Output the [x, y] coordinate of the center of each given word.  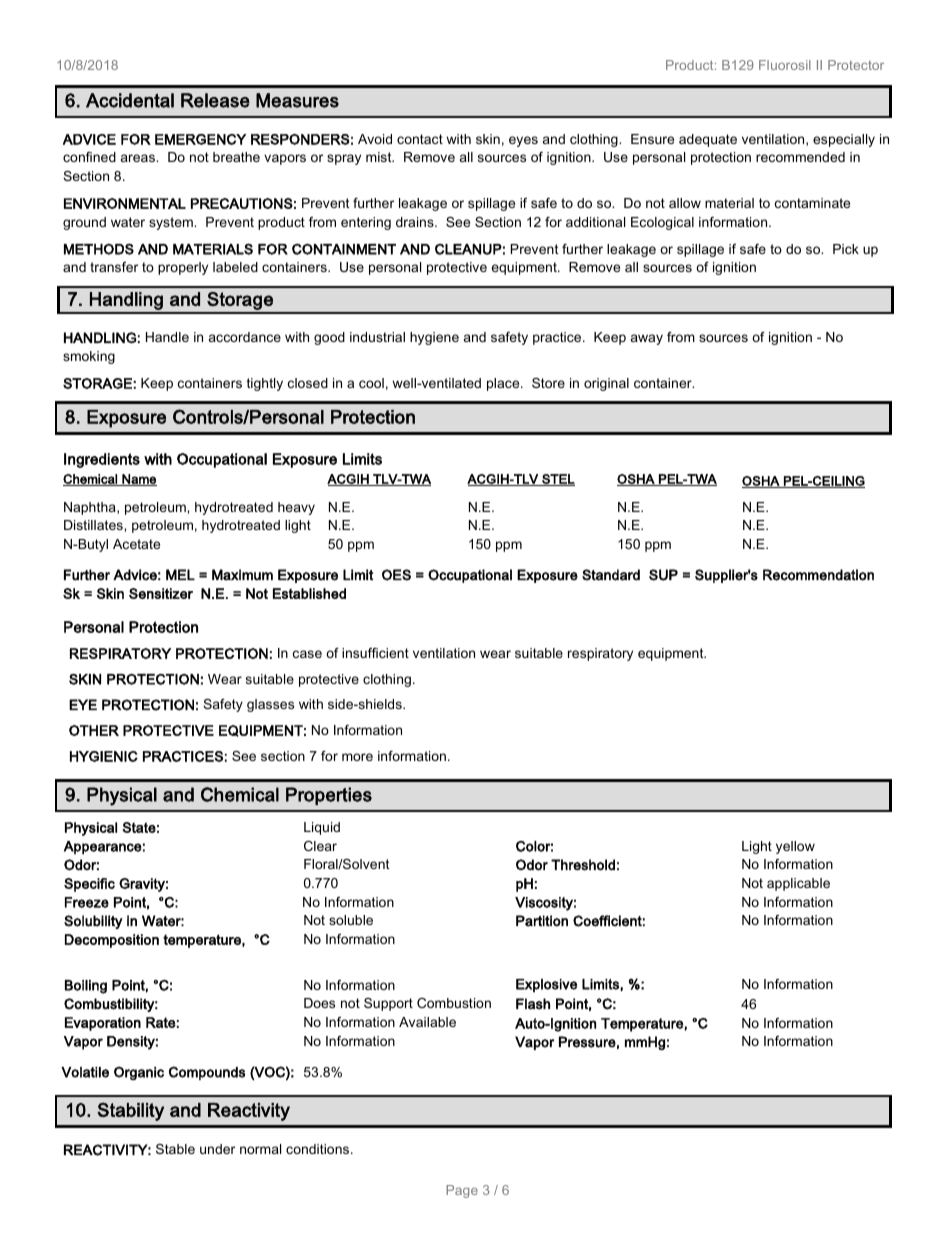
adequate [708, 140]
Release [215, 100]
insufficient [375, 653]
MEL [180, 574]
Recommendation [818, 575]
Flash [533, 1004]
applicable [798, 884]
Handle [167, 337]
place [504, 384]
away [647, 339]
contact [420, 139]
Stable [175, 1149]
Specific [89, 885]
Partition [542, 921]
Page [462, 1191]
